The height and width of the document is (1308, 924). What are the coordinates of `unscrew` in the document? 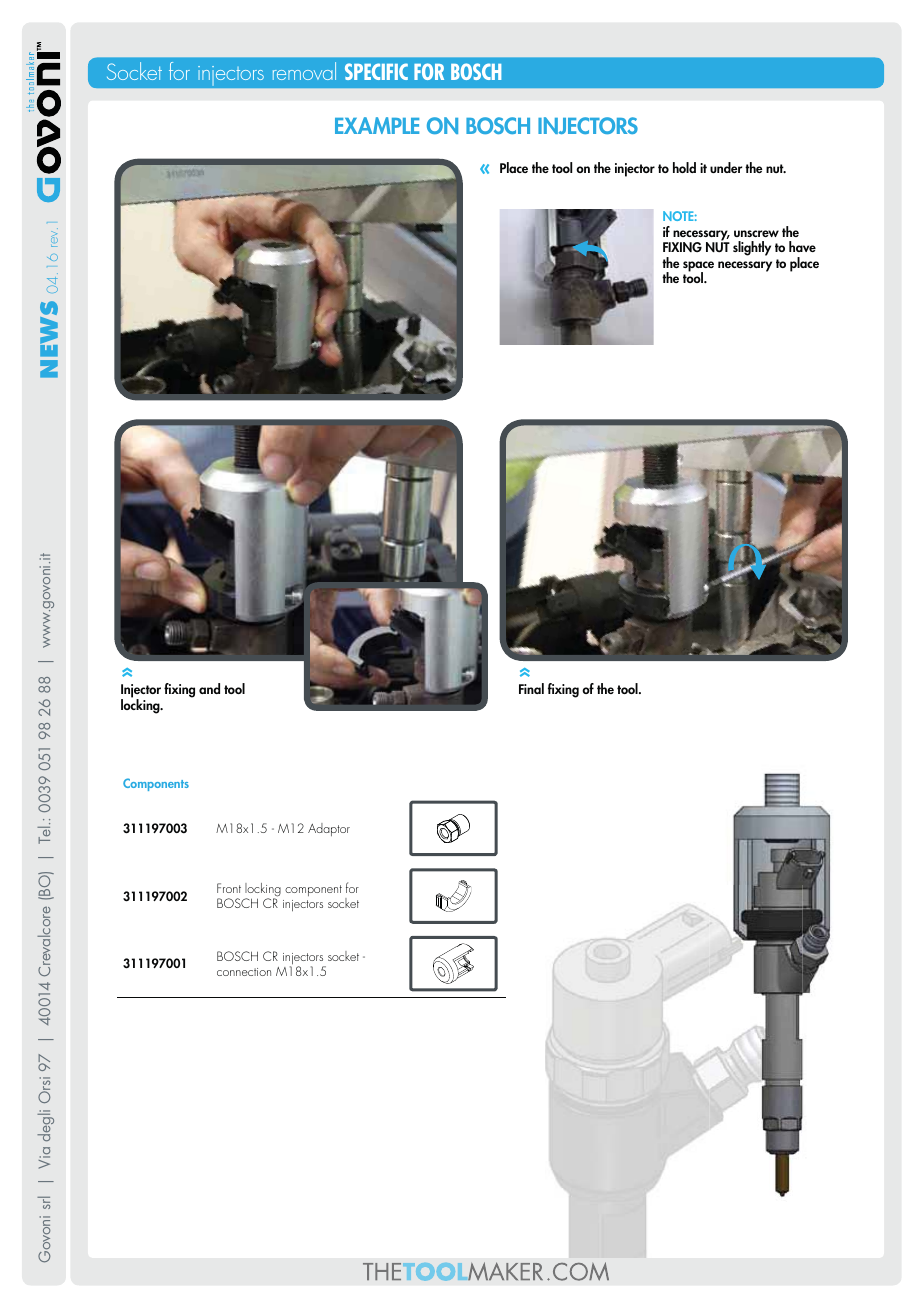 It's located at (756, 233).
